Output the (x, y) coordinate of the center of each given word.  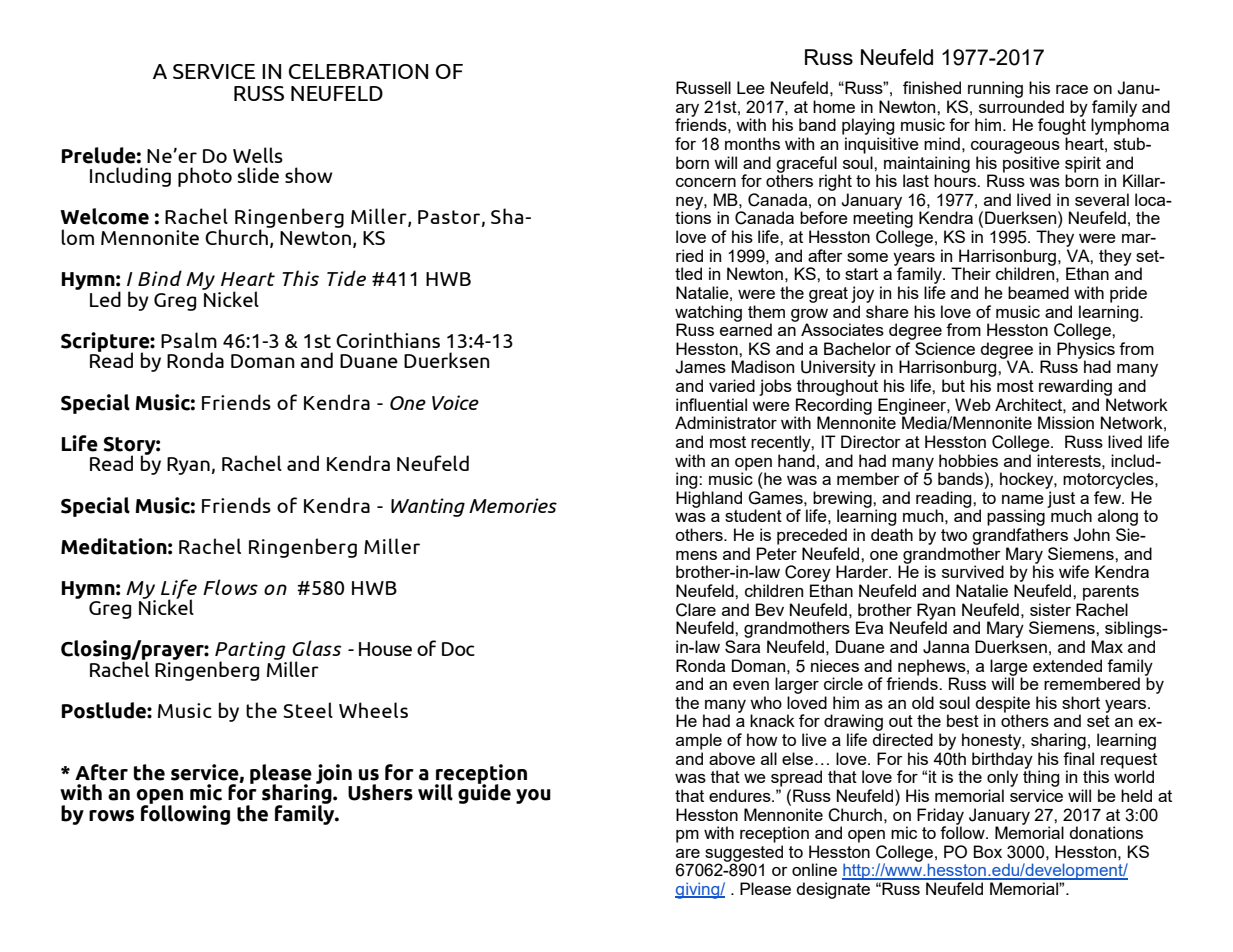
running (995, 89)
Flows (230, 587)
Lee (751, 87)
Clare (696, 610)
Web (973, 404)
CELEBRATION (358, 71)
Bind (160, 278)
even (751, 685)
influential (711, 404)
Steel (308, 710)
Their (971, 273)
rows (111, 816)
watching (708, 314)
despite (1003, 705)
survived (973, 571)
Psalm (189, 340)
